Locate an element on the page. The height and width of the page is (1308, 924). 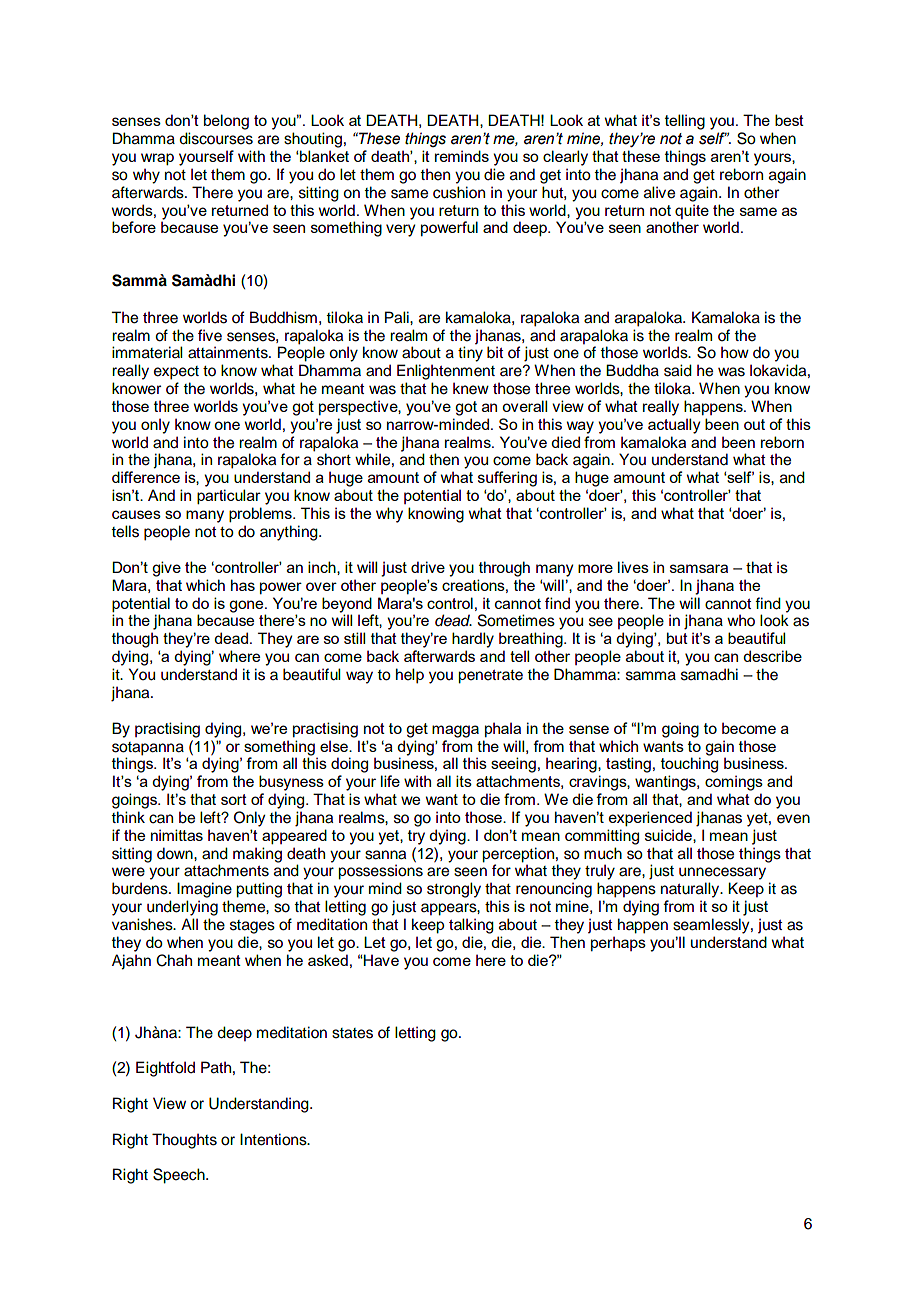
alive is located at coordinates (659, 192).
